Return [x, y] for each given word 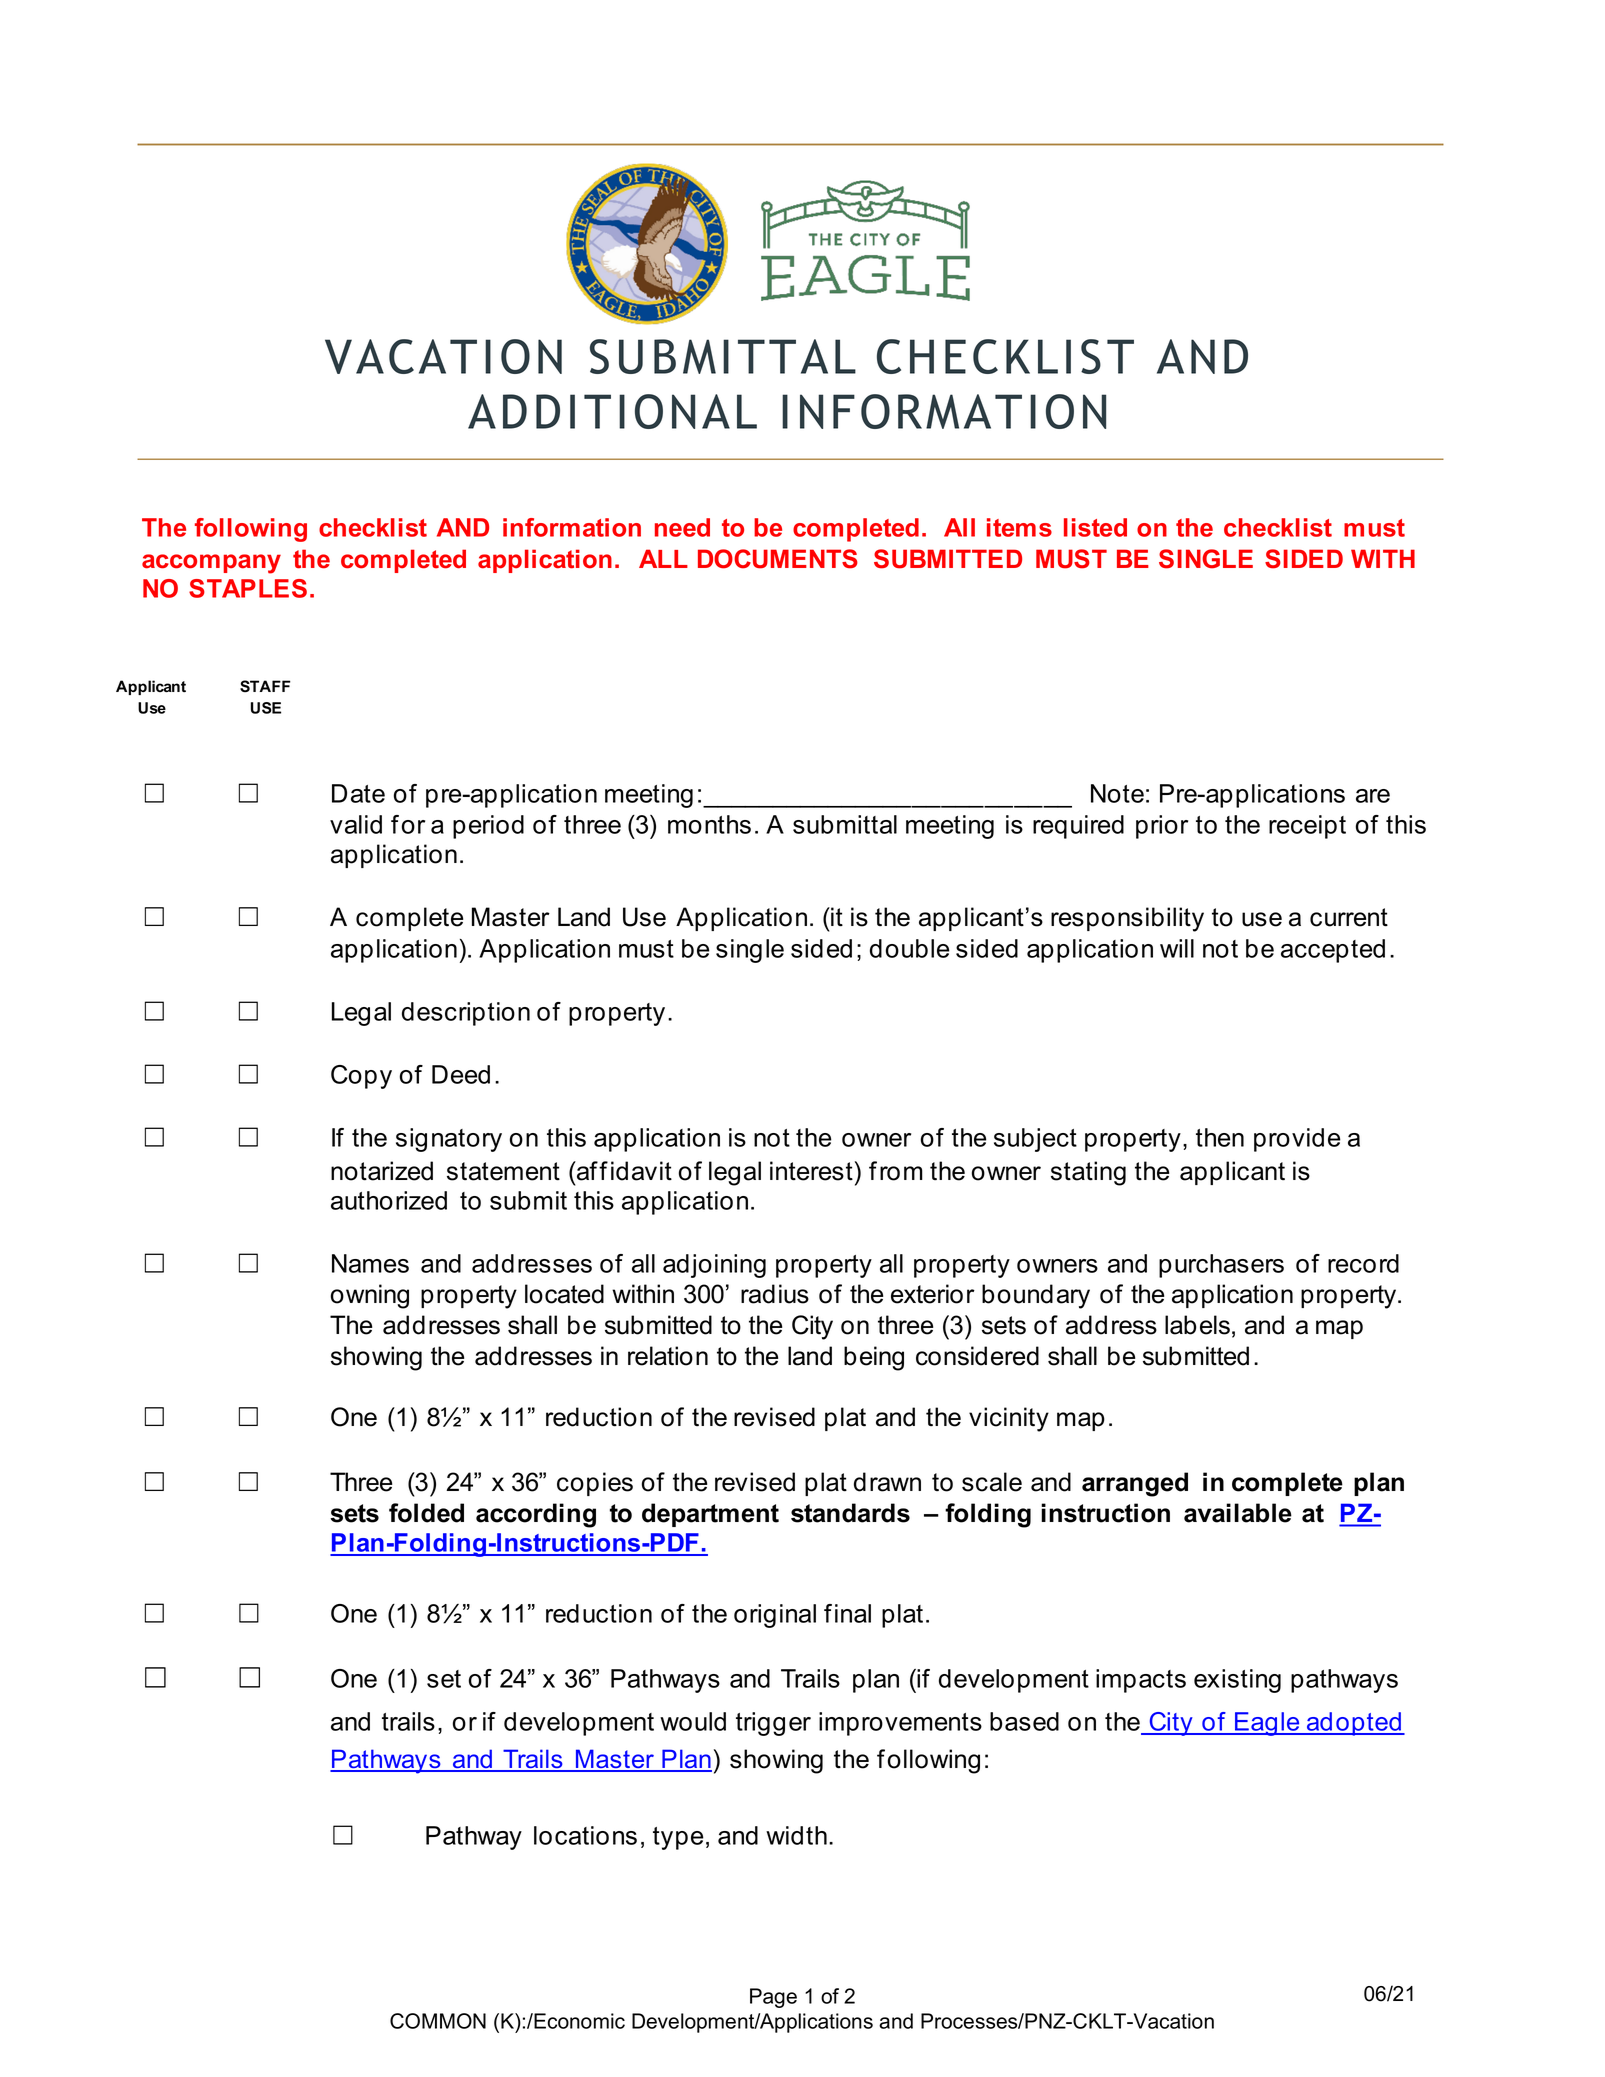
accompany [211, 564]
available [1238, 1513]
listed [1095, 527]
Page [773, 1998]
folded [426, 1513]
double [910, 948]
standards [850, 1513]
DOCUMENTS [778, 559]
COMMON [438, 2021]
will [1177, 948]
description [466, 1014]
